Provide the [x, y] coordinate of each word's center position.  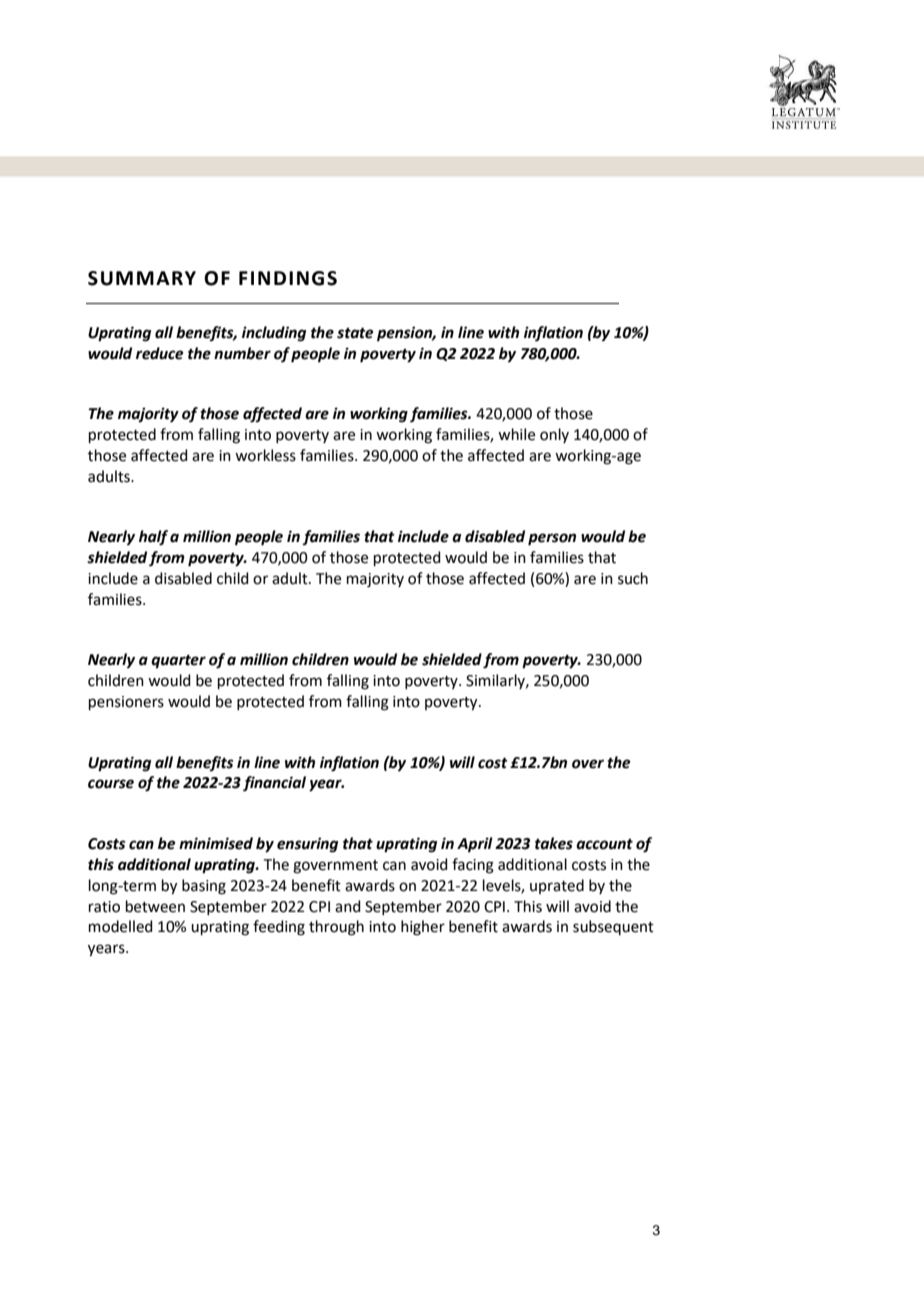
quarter [178, 662]
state [355, 333]
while [516, 434]
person [552, 539]
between [155, 906]
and [348, 906]
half [153, 538]
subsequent [613, 927]
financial [274, 784]
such [633, 578]
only [554, 435]
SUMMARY [142, 278]
